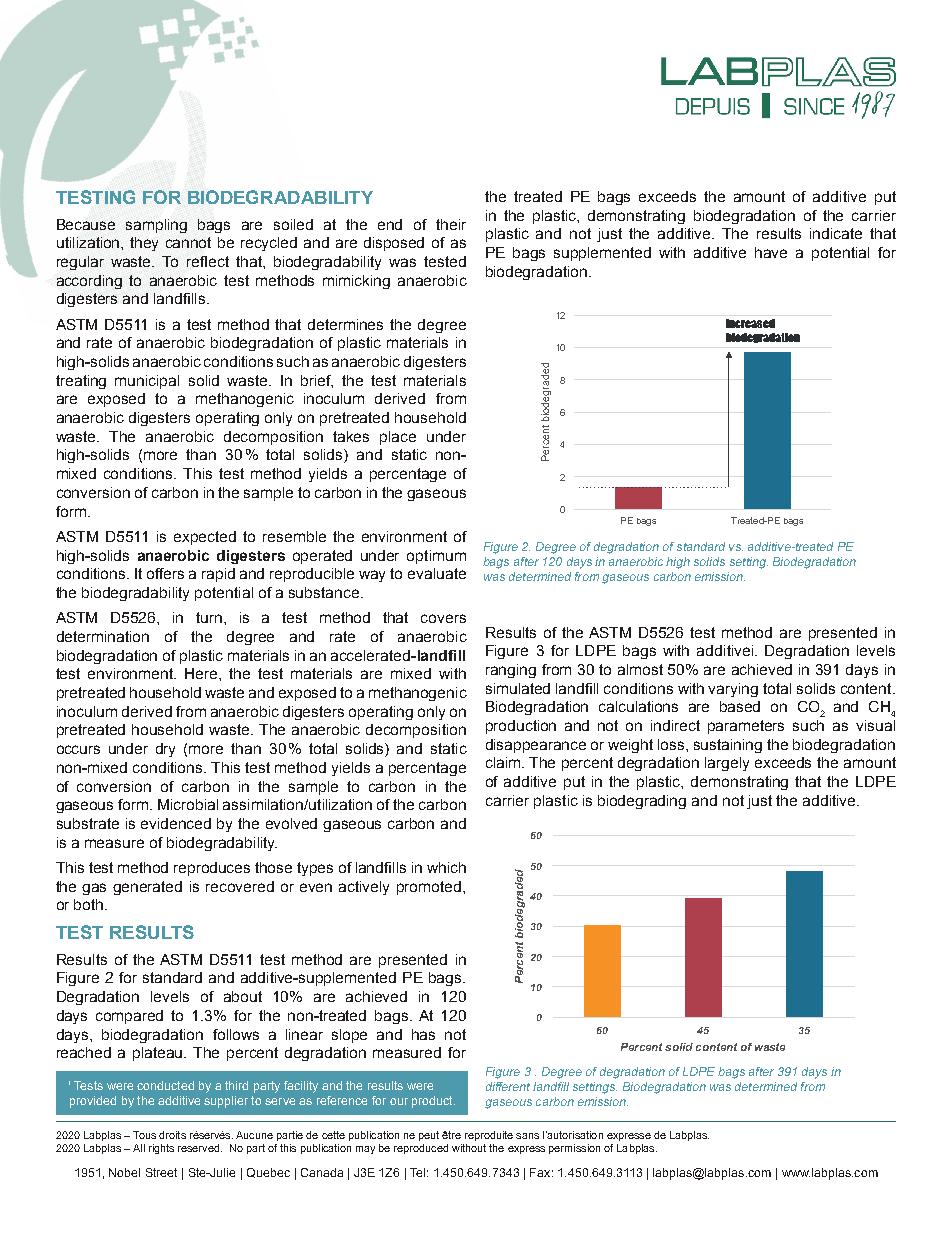 The image size is (952, 1233). Describe the element at coordinates (451, 224) in the page. I see `their` at that location.
